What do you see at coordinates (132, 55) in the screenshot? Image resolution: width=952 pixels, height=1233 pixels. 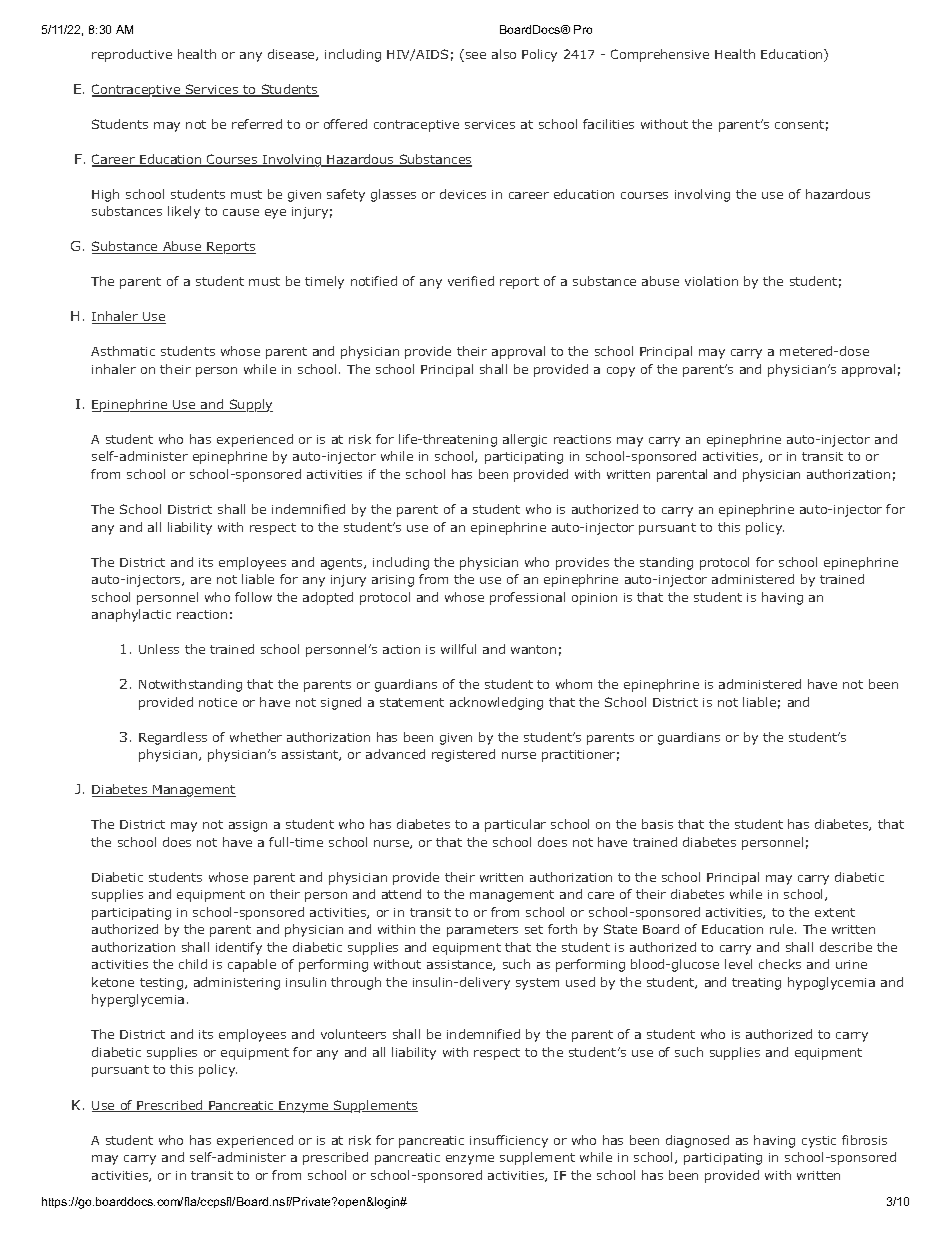 I see `reproductive` at bounding box center [132, 55].
